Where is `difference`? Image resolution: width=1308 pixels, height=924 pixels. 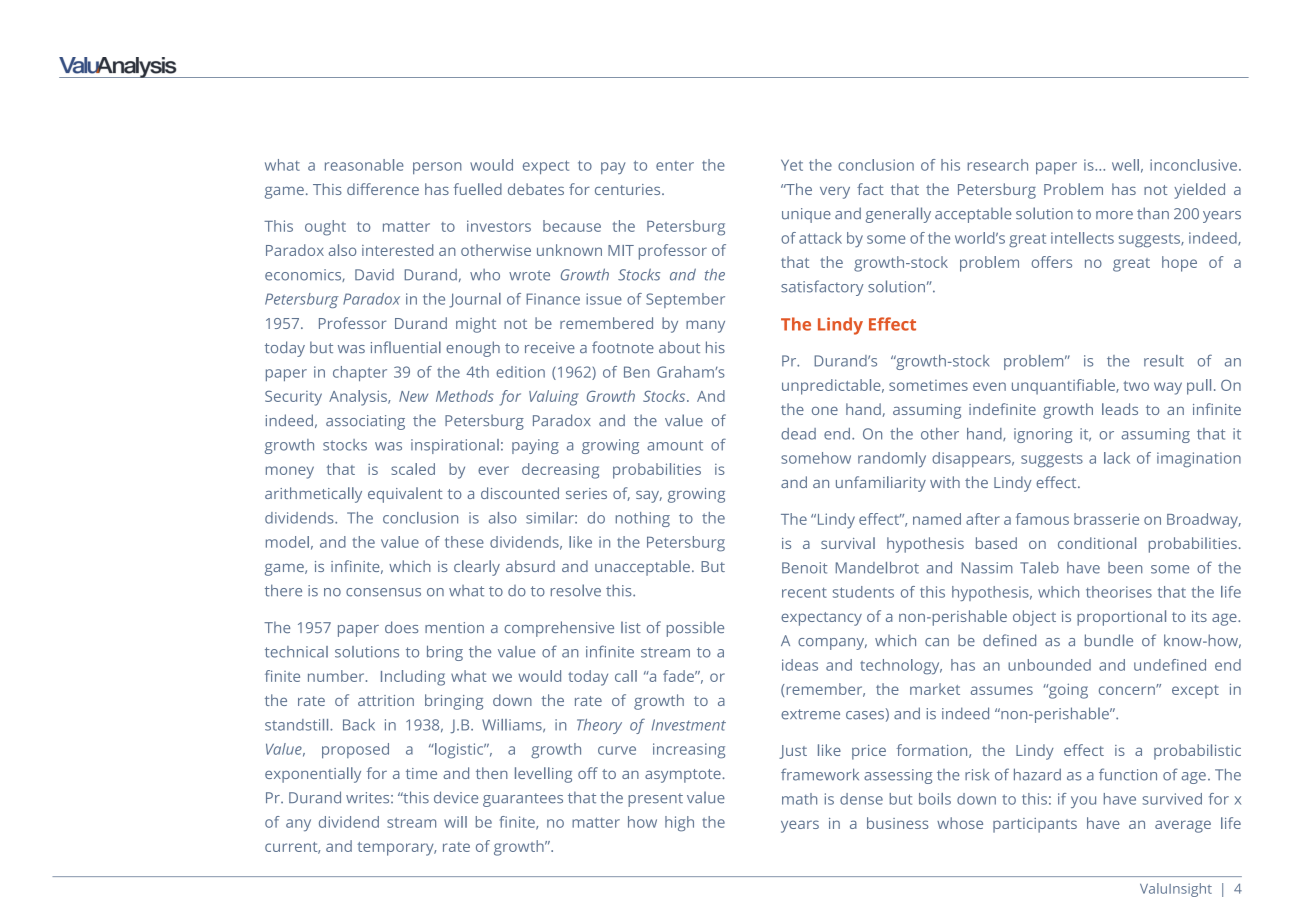
difference is located at coordinates (383, 189).
